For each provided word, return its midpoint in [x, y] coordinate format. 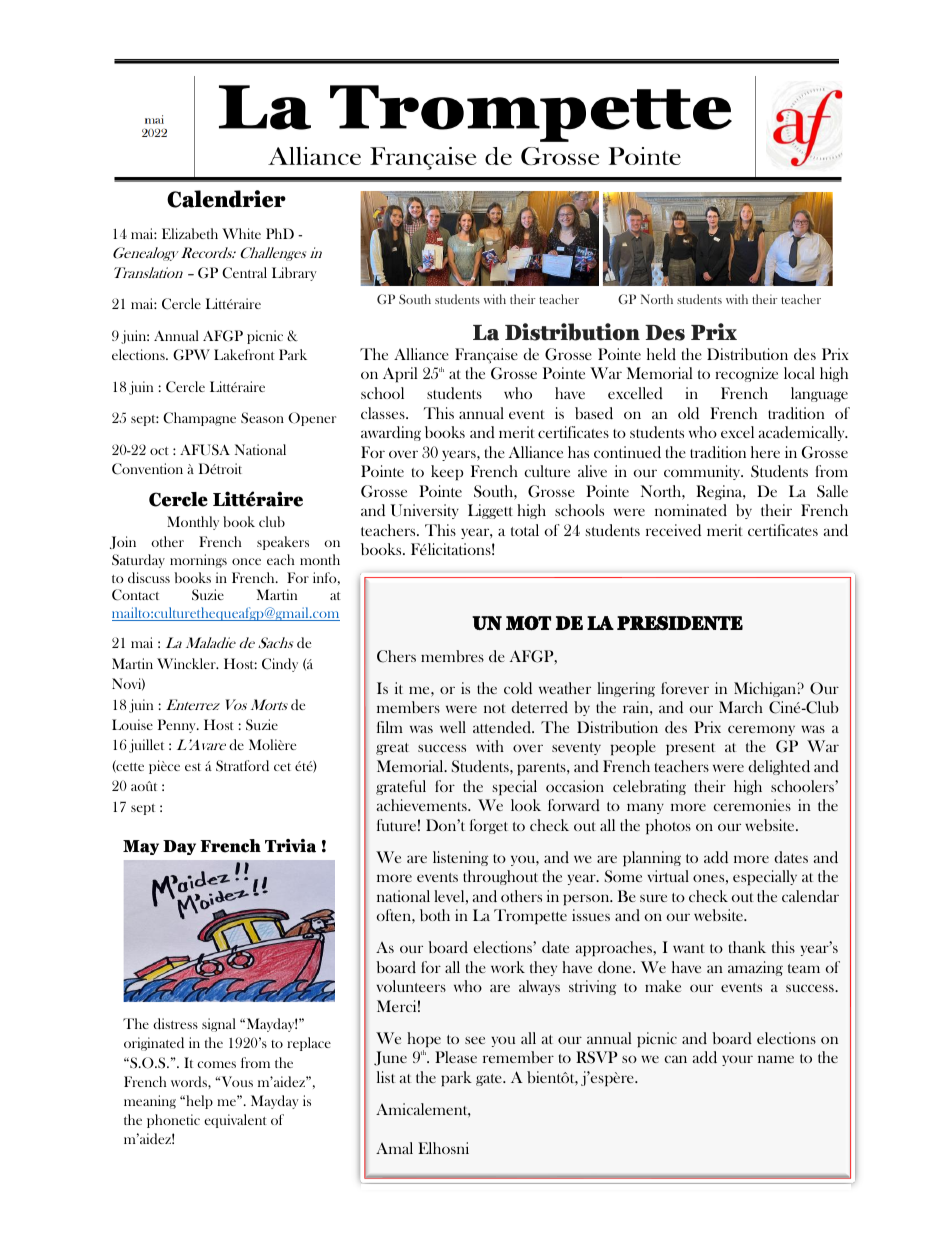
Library [294, 274]
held [661, 354]
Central [244, 273]
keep [447, 473]
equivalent [235, 1121]
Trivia [290, 846]
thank [747, 947]
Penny [178, 726]
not [495, 708]
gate [490, 1080]
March [741, 707]
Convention [147, 469]
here [765, 452]
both [435, 915]
